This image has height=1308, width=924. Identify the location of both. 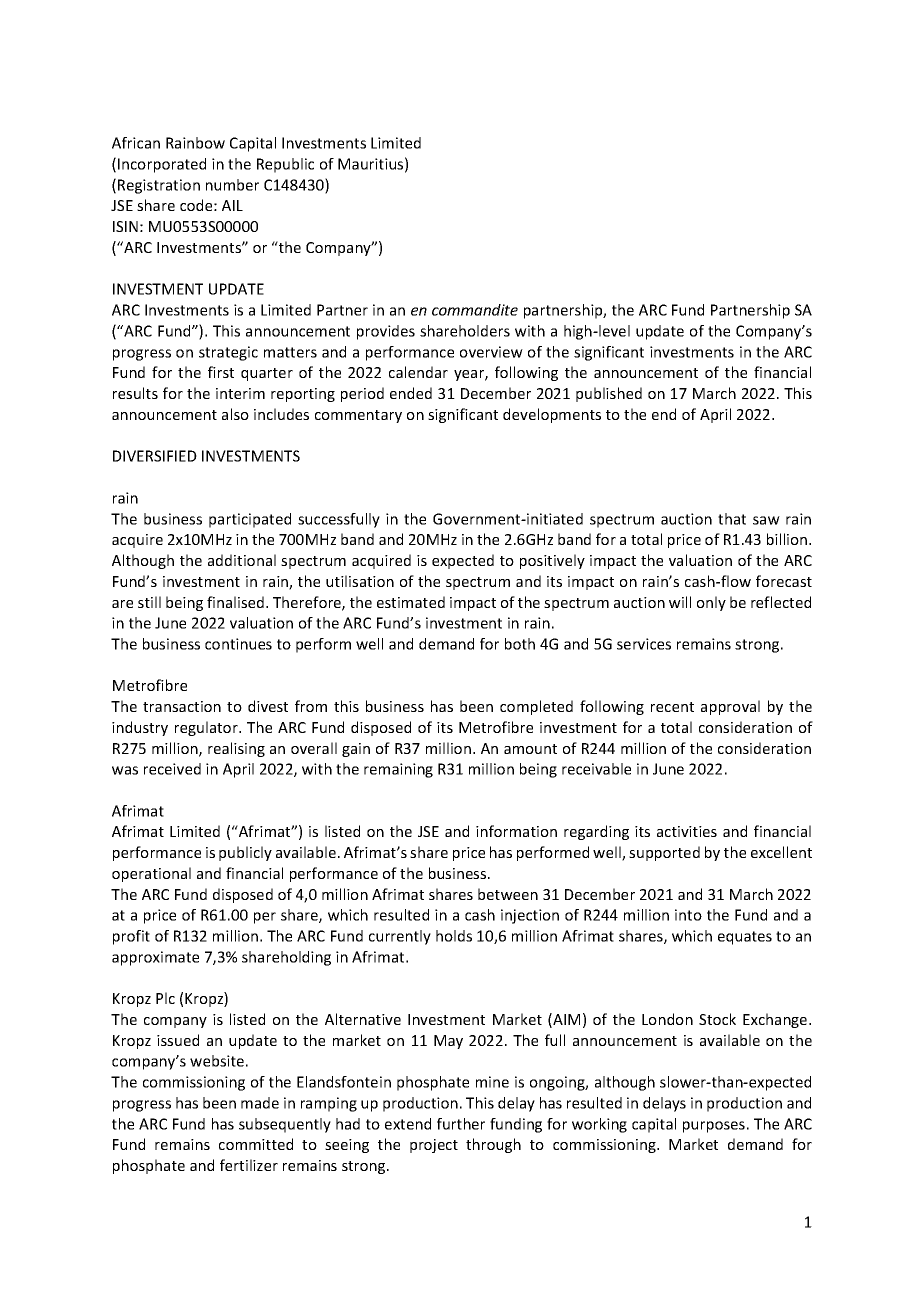
(520, 644).
